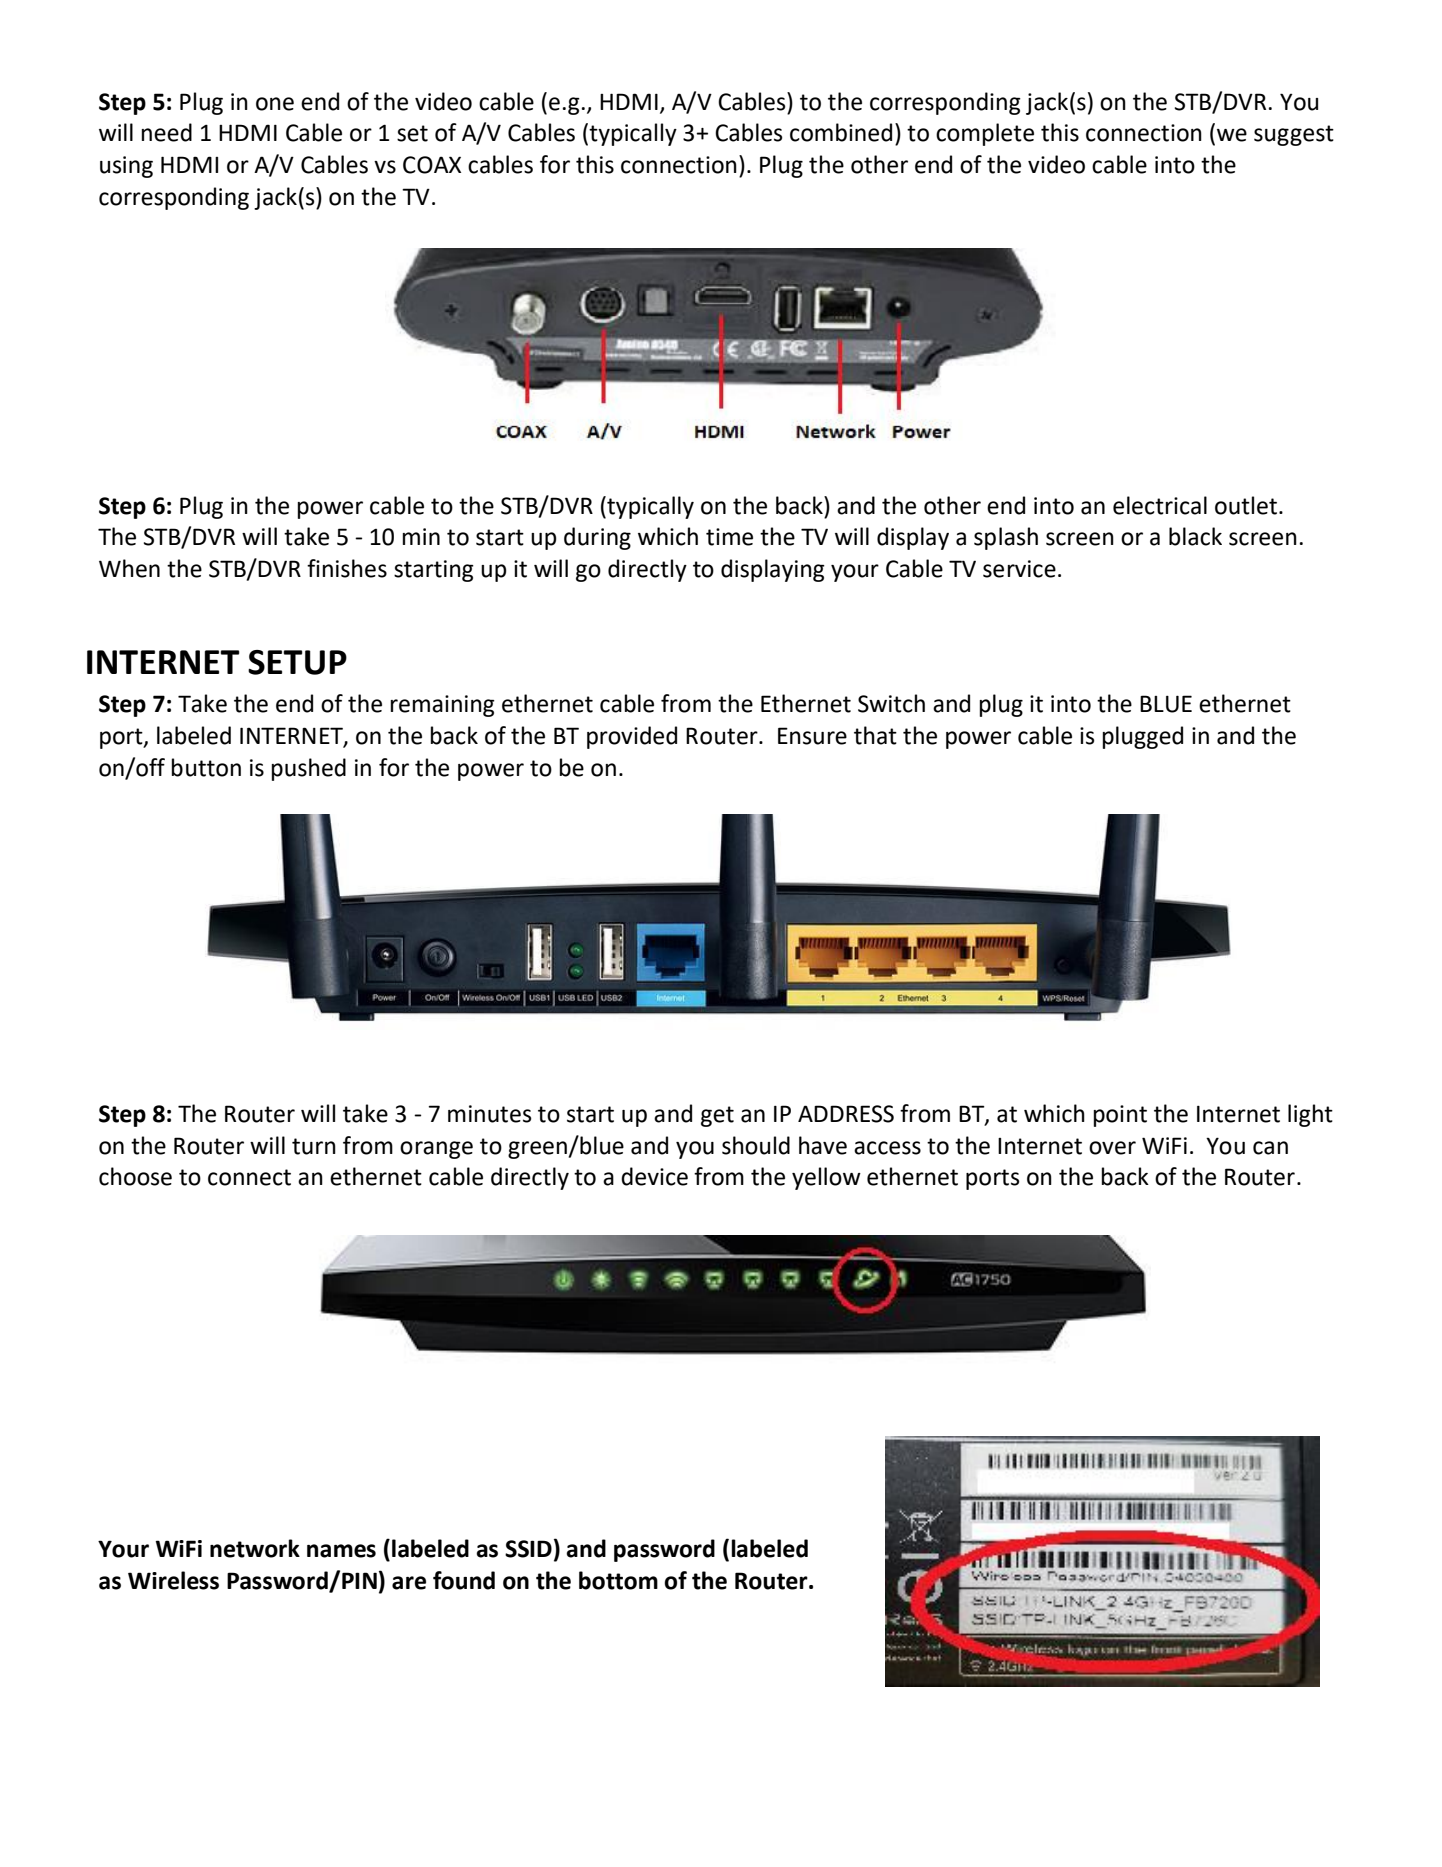 Image resolution: width=1442 pixels, height=1867 pixels. I want to click on network, so click(255, 1548).
